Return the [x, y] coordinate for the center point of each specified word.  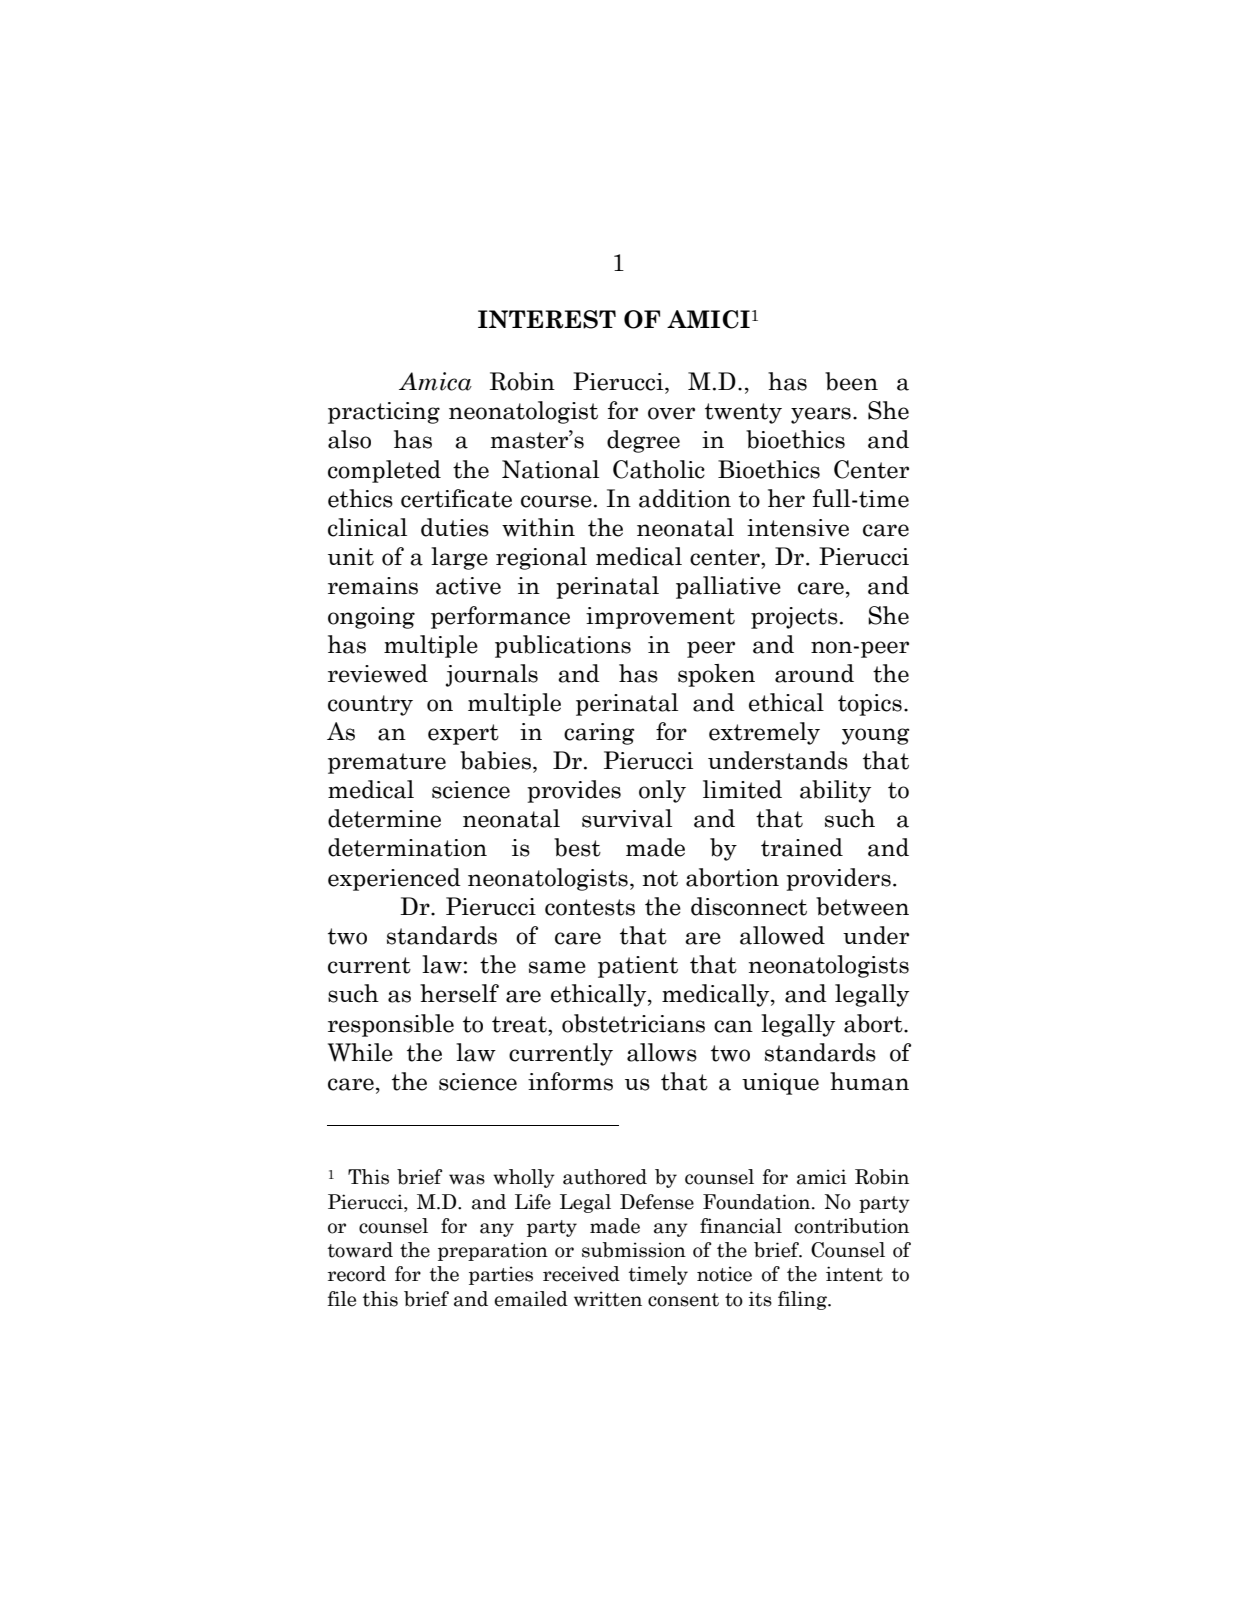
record [357, 1274]
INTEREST [547, 319]
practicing [384, 413]
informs [570, 1081]
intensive [798, 528]
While [360, 1052]
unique [780, 1084]
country [370, 705]
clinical [367, 527]
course [556, 501]
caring [599, 734]
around [814, 673]
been [851, 381]
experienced [394, 879]
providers [838, 879]
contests [590, 907]
